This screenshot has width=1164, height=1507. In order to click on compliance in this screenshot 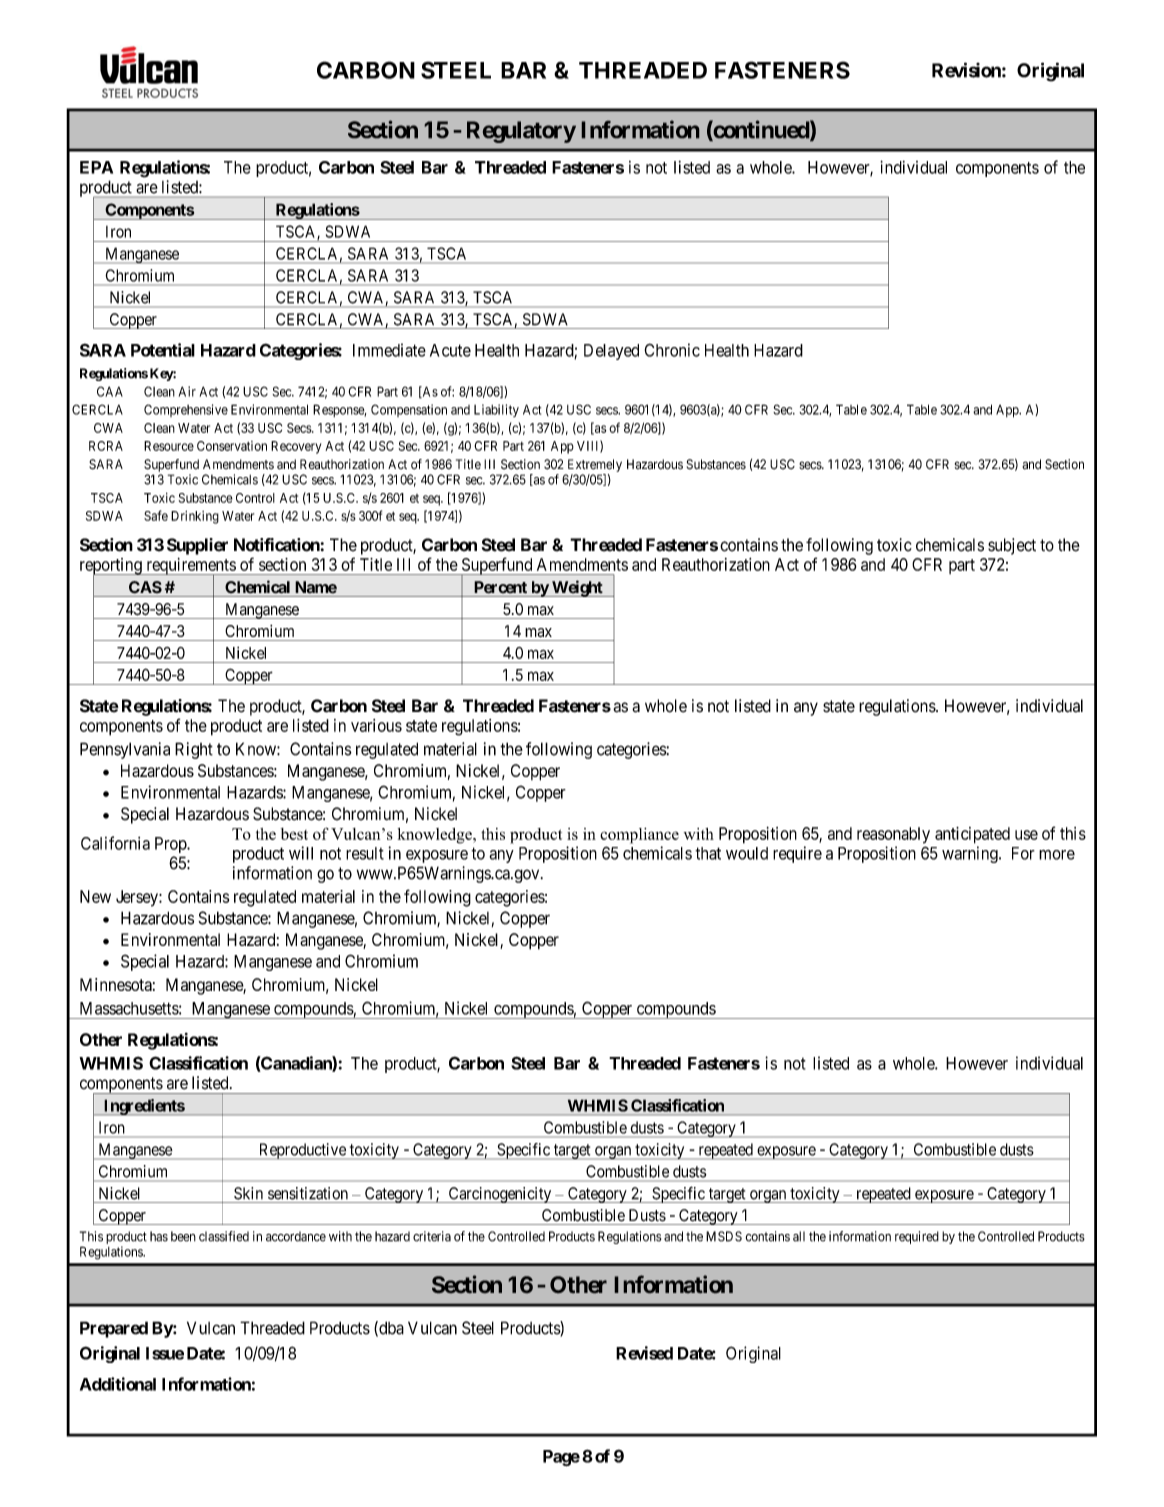, I will do `click(639, 836)`.
